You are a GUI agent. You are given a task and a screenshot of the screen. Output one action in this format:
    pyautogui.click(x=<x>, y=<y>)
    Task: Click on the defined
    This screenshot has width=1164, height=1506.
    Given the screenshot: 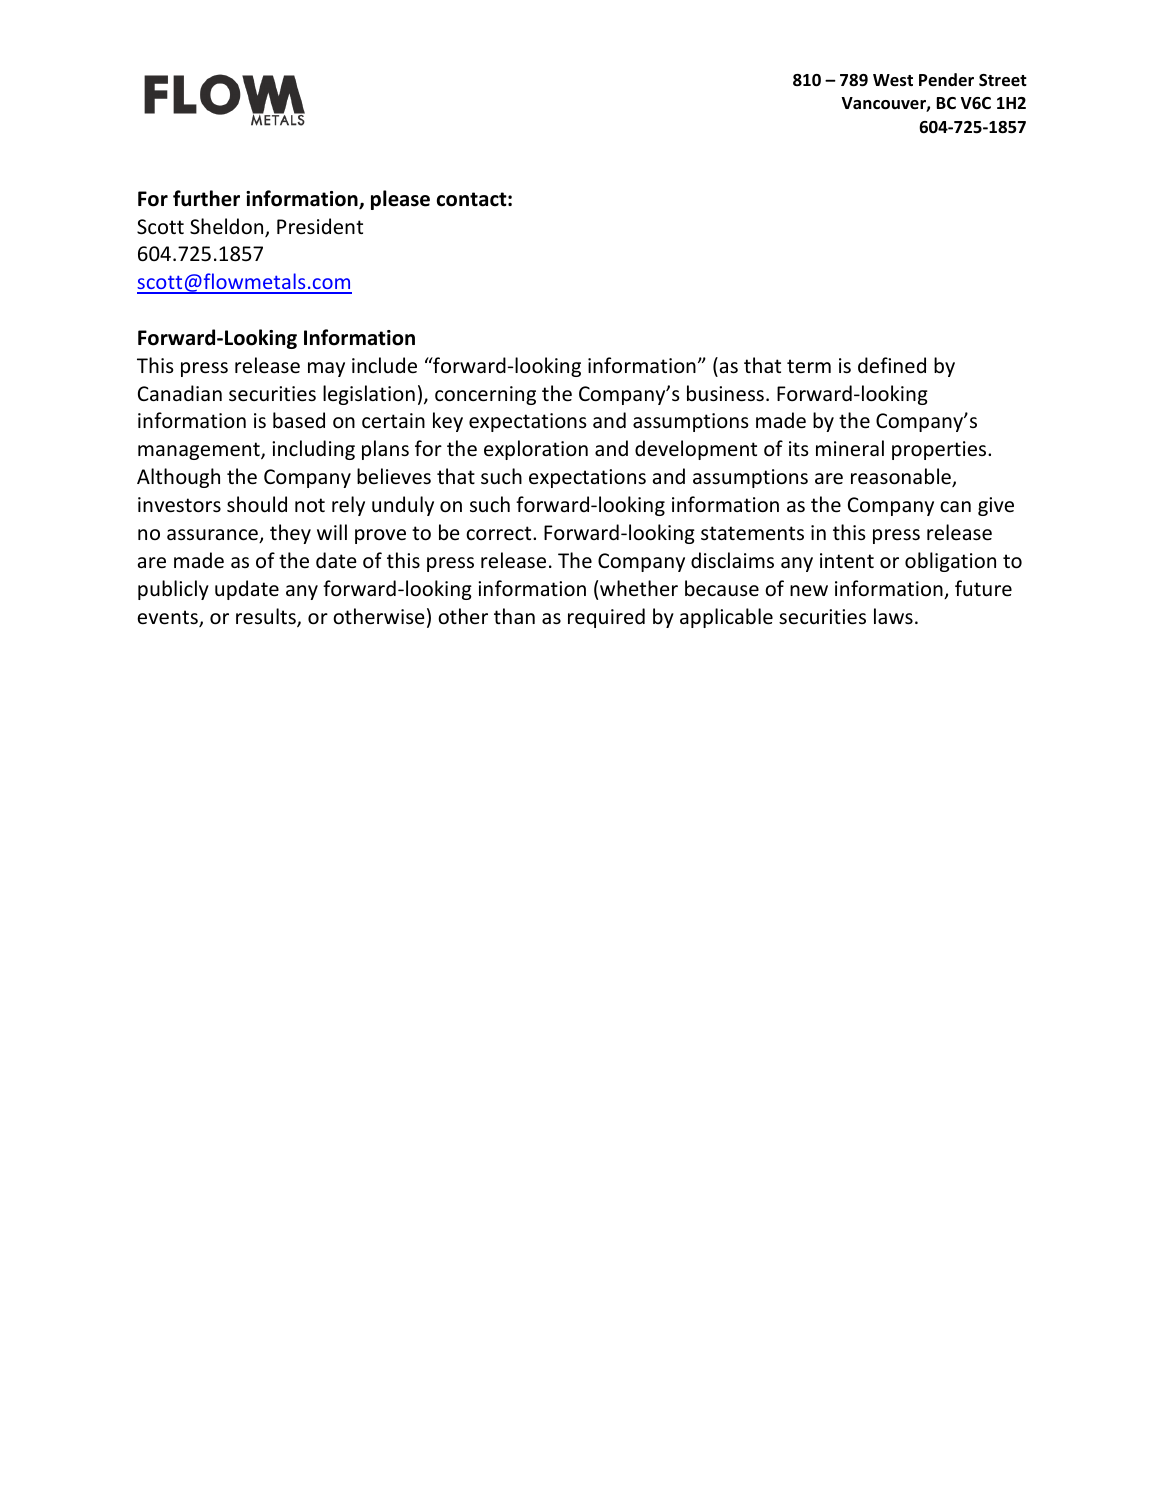 What is the action you would take?
    pyautogui.click(x=892, y=365)
